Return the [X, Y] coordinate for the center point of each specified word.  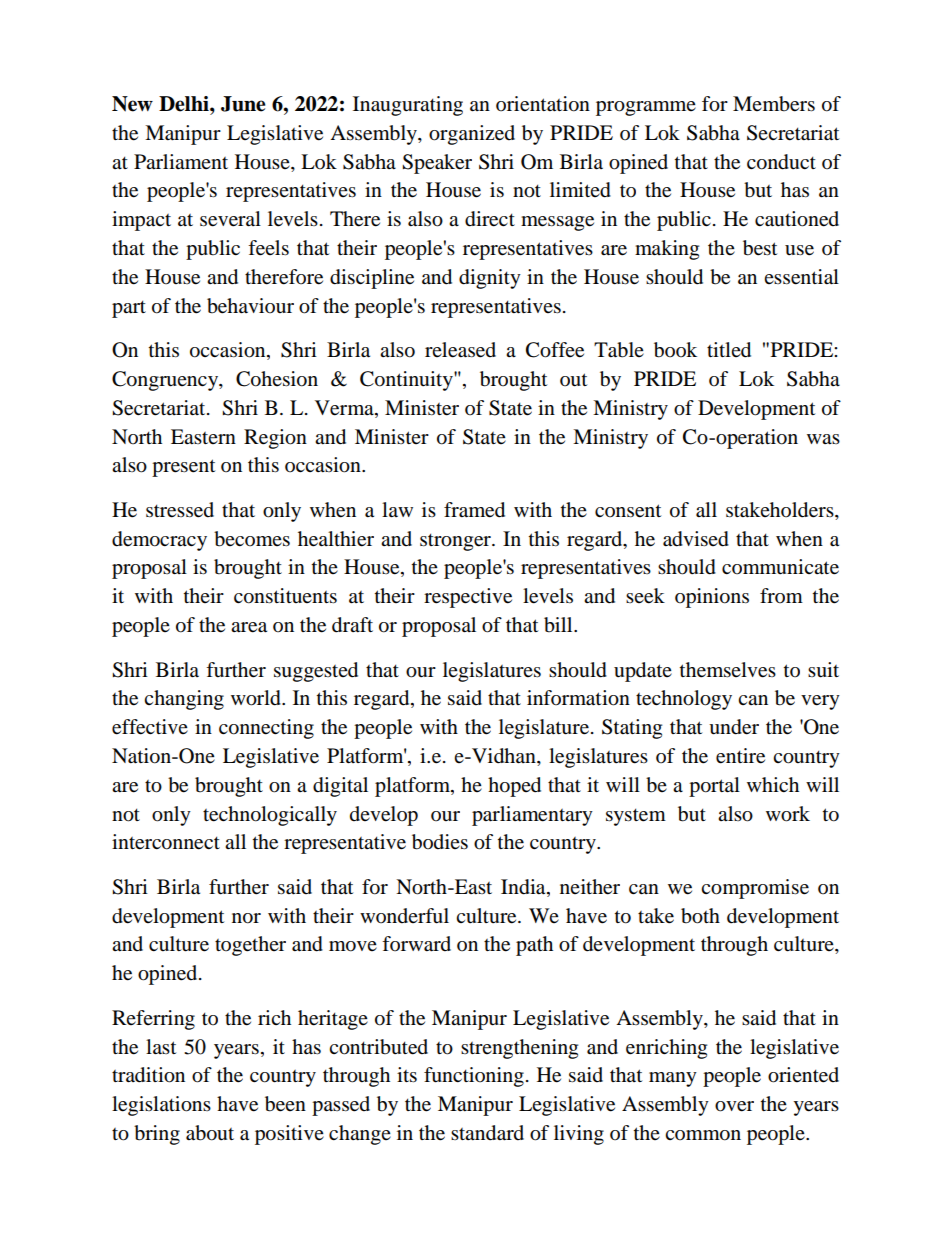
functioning [474, 1077]
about [210, 1133]
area [249, 627]
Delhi [185, 104]
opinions [712, 598]
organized [472, 135]
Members [774, 104]
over [734, 1106]
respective [468, 598]
